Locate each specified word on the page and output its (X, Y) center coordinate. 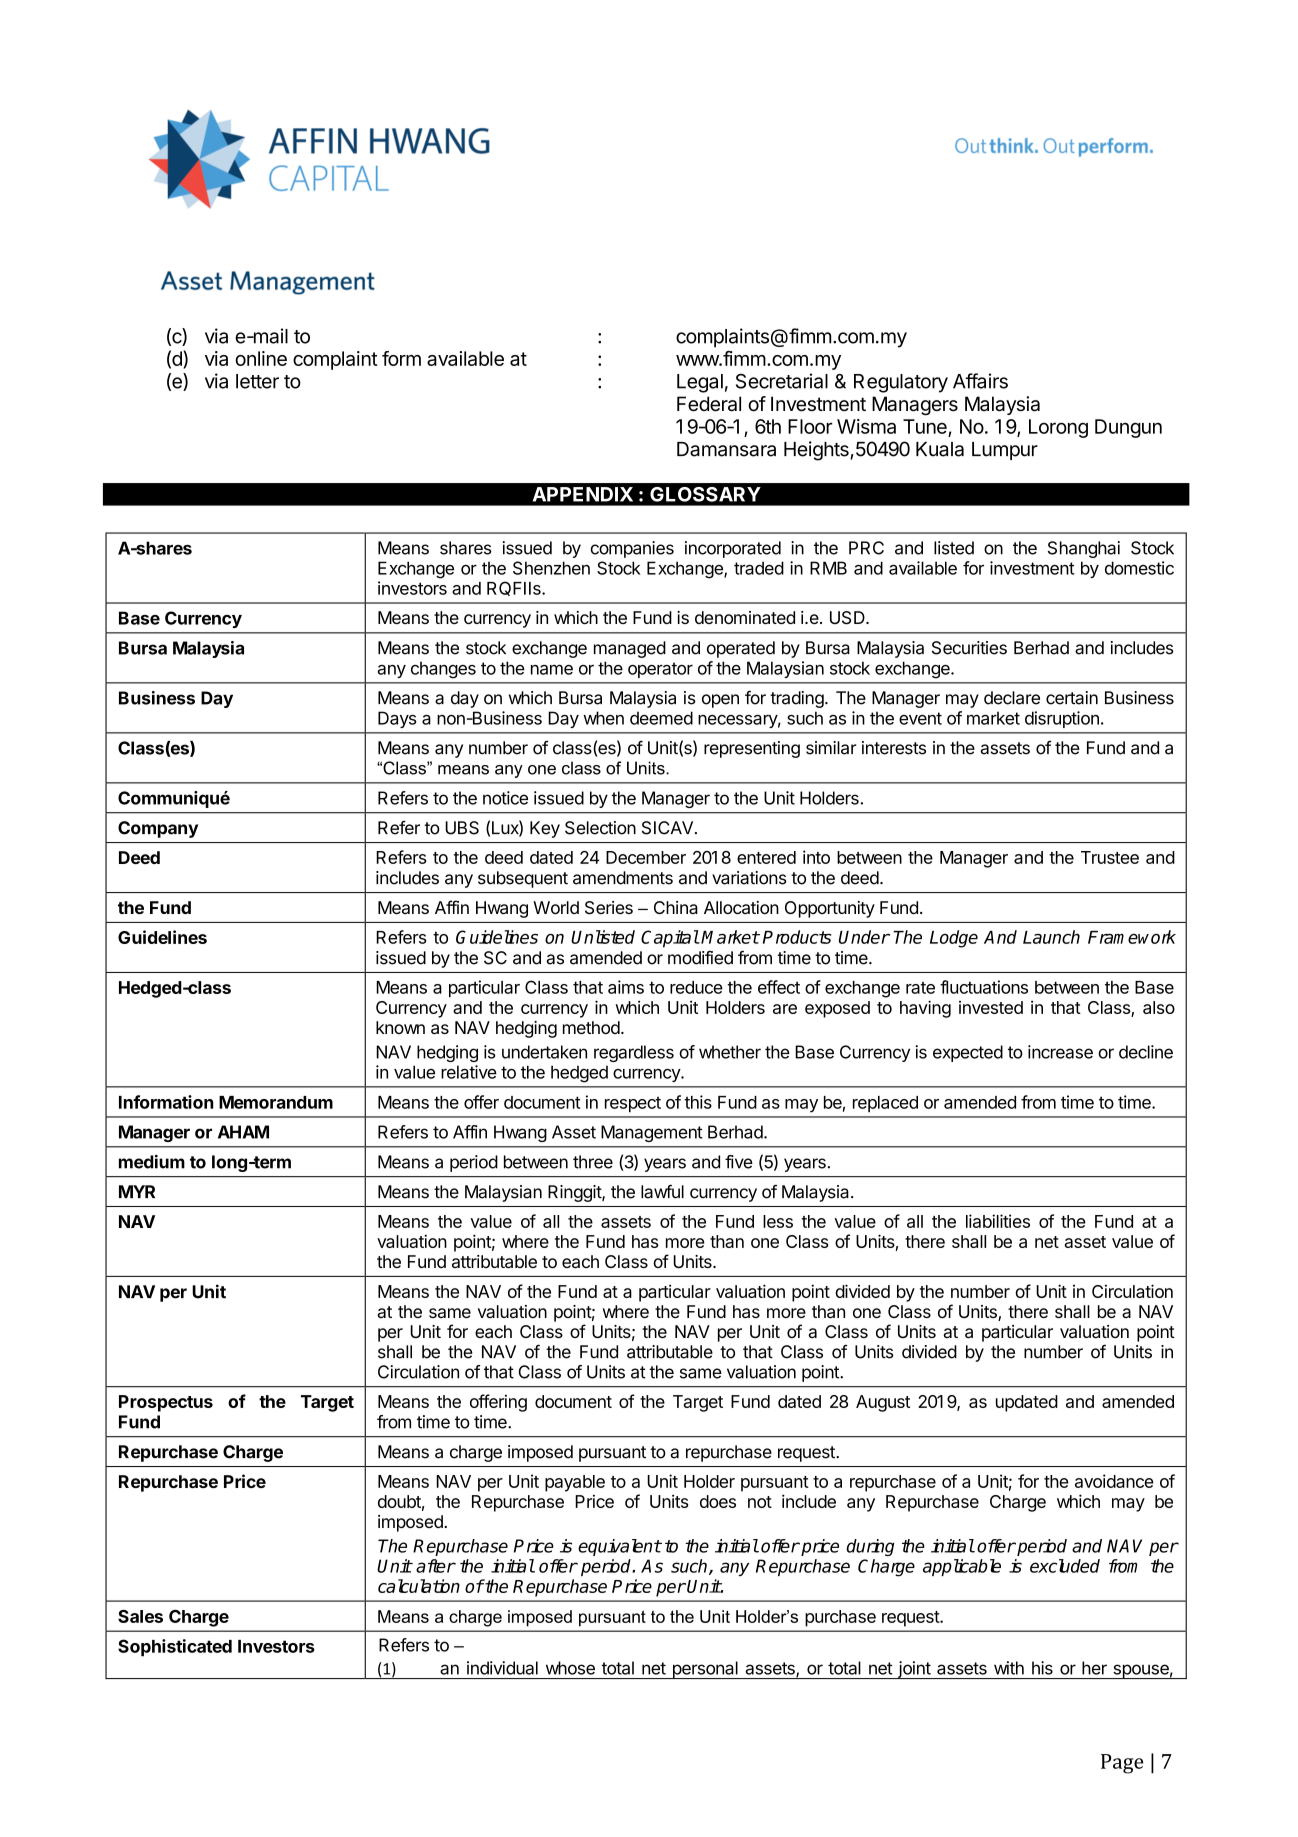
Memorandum (276, 1102)
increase (1060, 1052)
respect (633, 1105)
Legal (700, 383)
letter (257, 381)
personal (705, 1670)
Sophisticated (175, 1648)
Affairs (980, 381)
